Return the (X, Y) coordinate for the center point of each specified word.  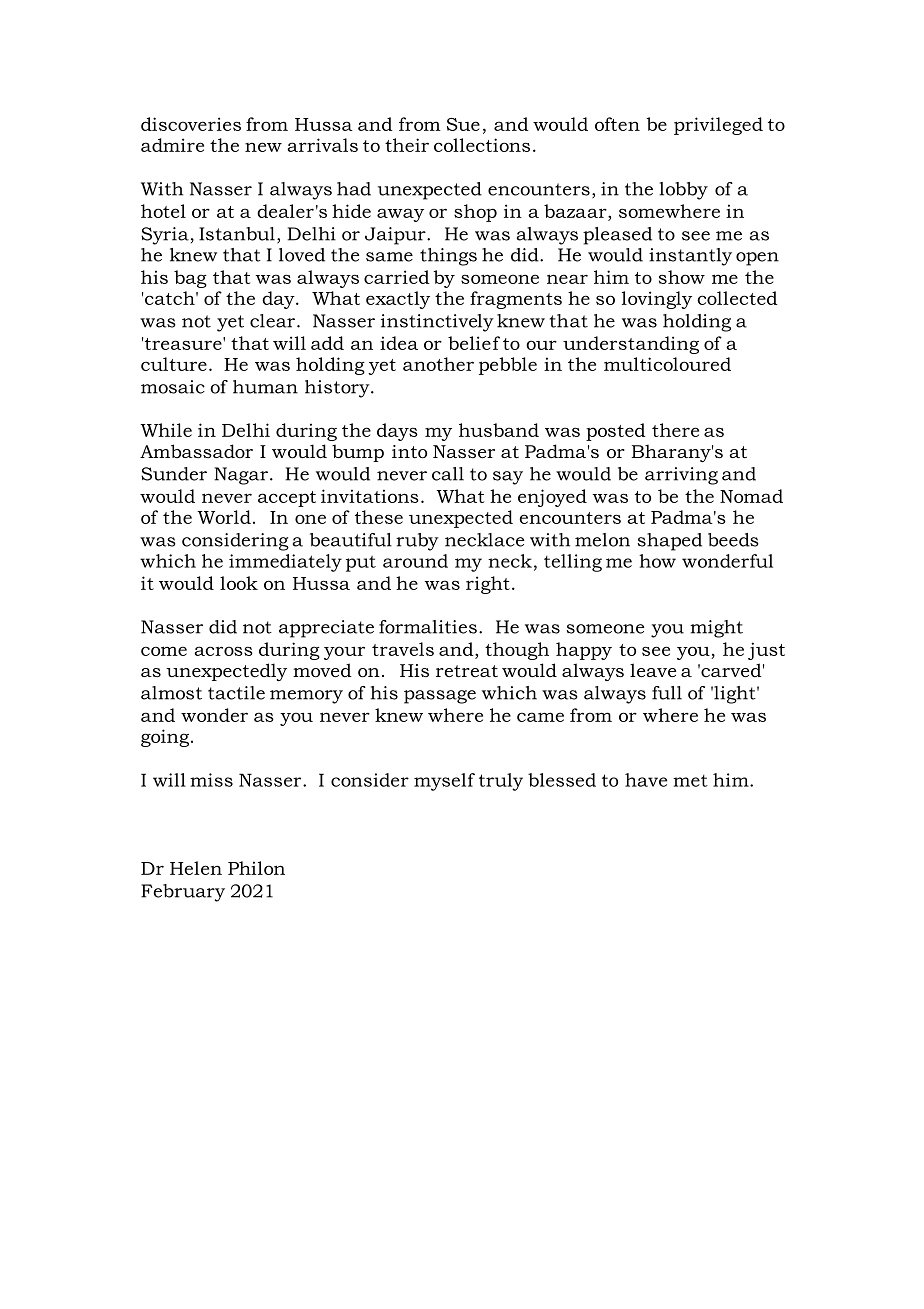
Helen (196, 868)
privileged (718, 126)
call (448, 474)
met (690, 781)
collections (482, 145)
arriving (681, 476)
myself (444, 782)
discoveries (191, 124)
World (224, 517)
